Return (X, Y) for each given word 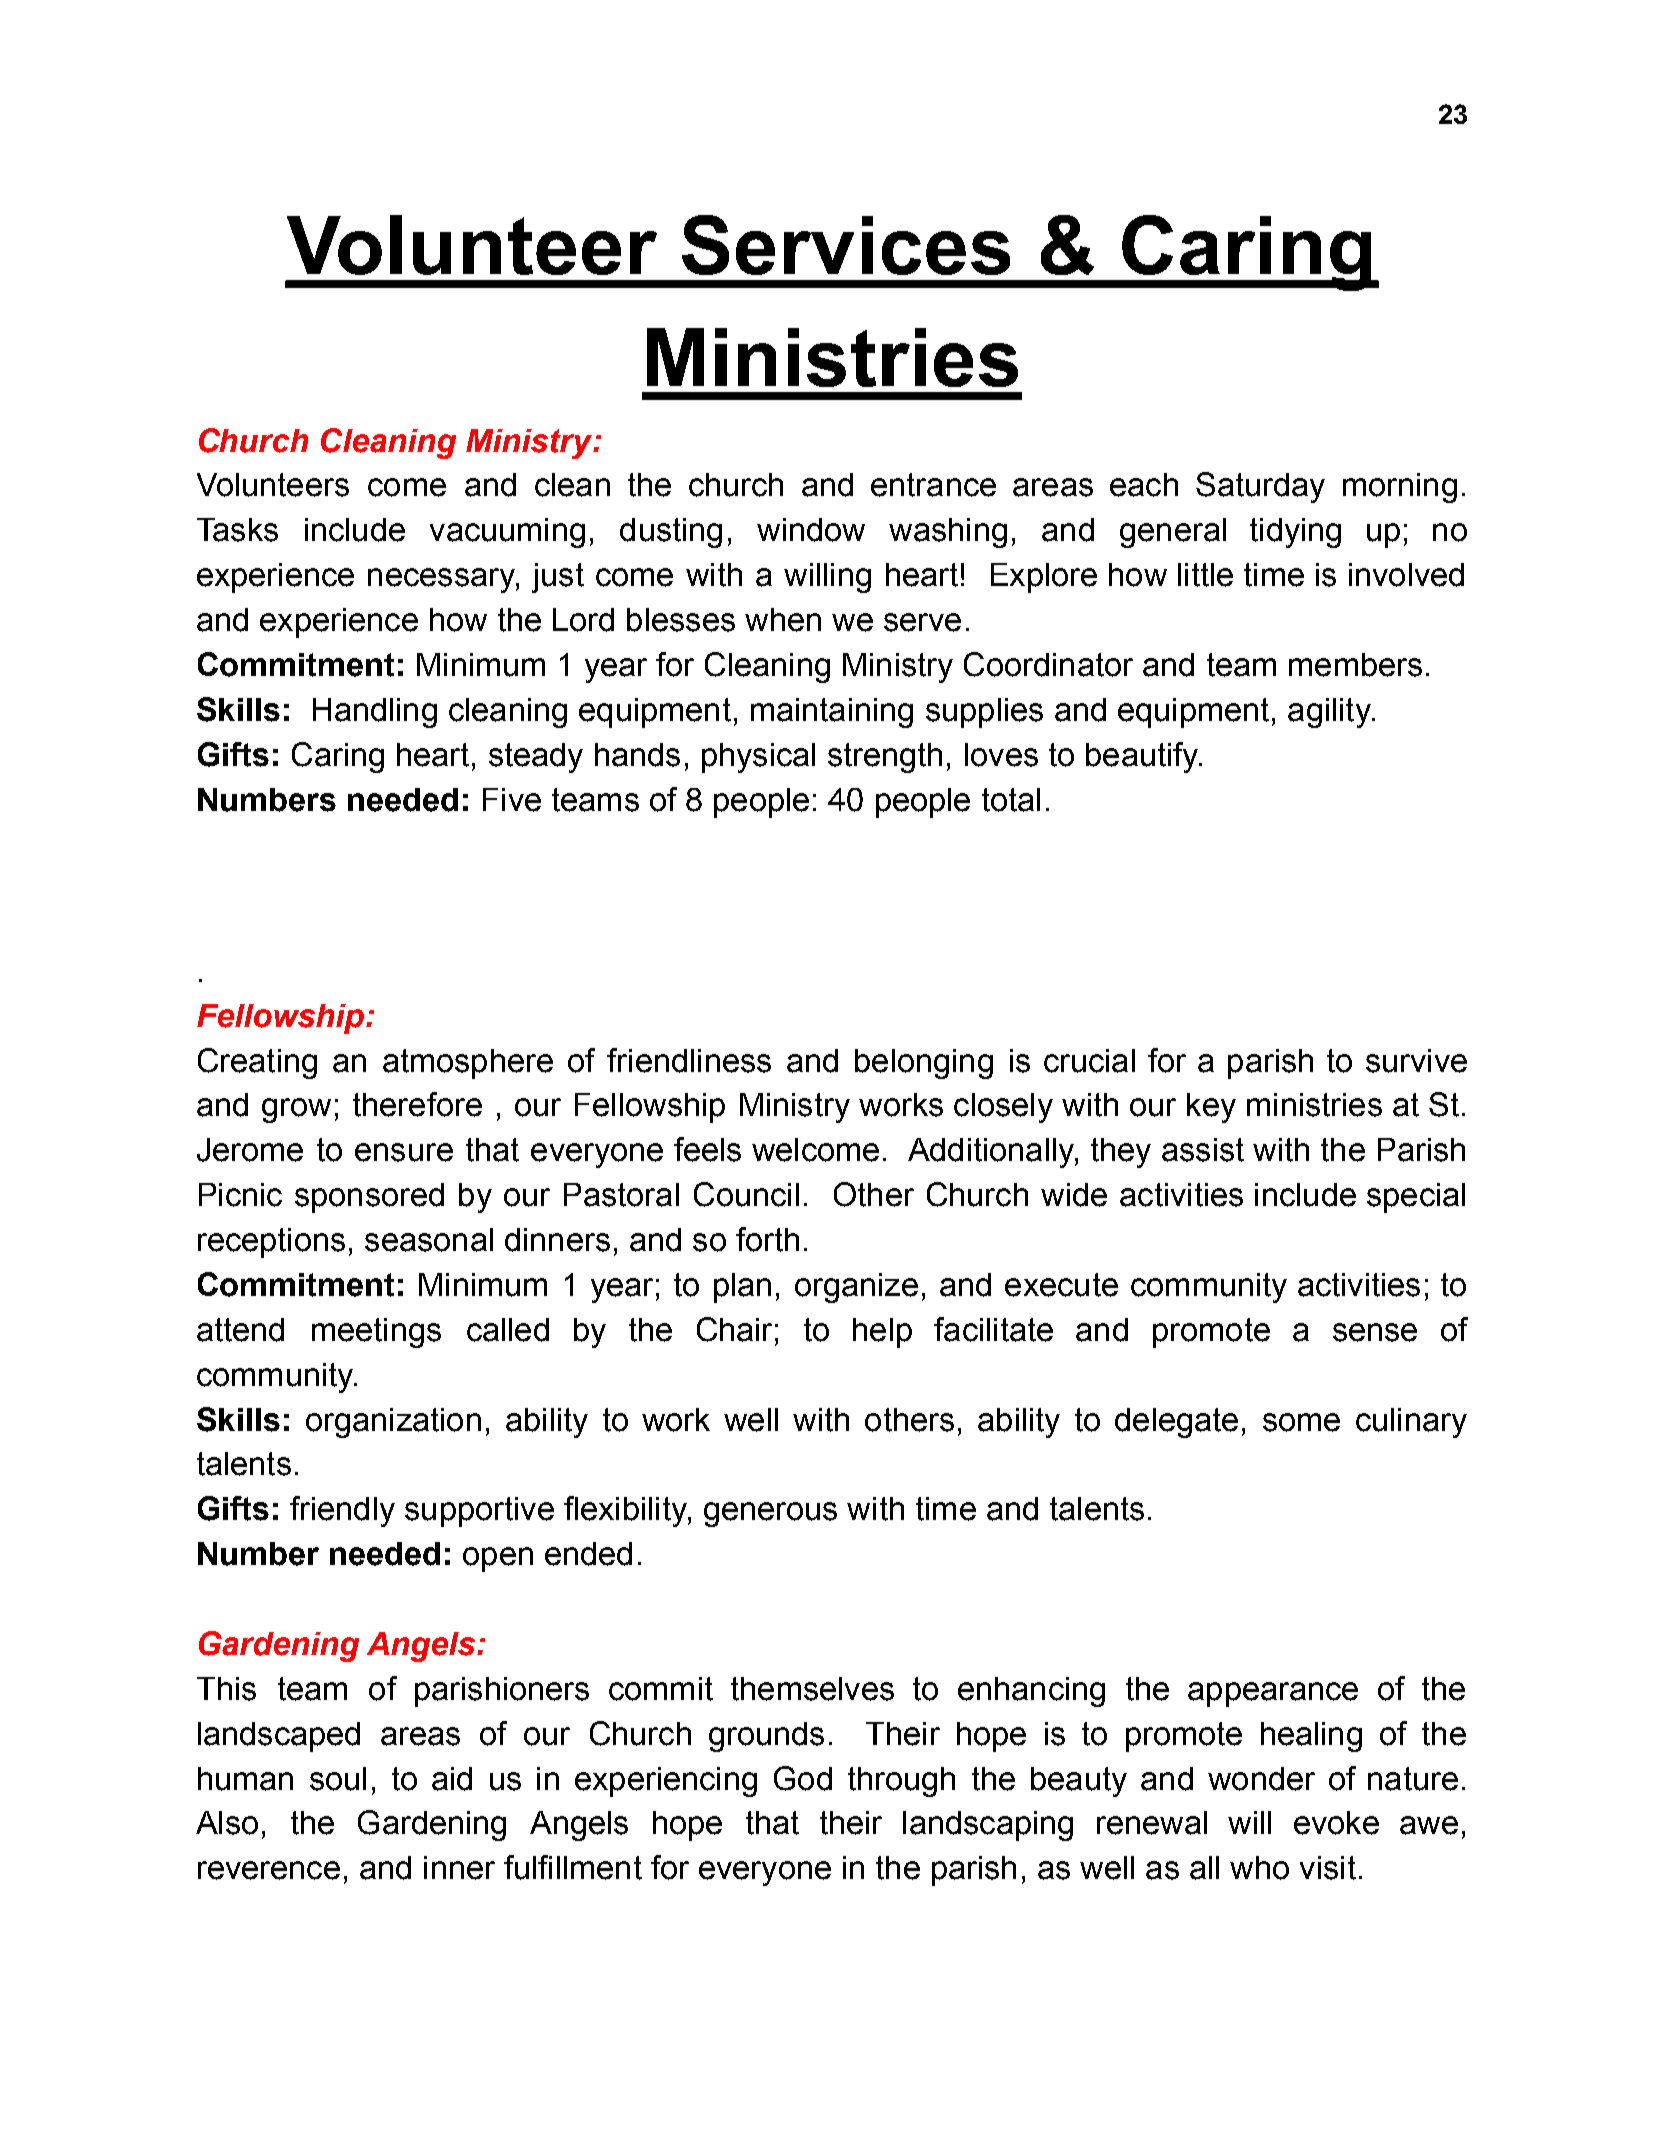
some (1301, 1422)
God (803, 1778)
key (1211, 1108)
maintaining (832, 713)
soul (338, 1779)
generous (770, 1514)
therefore (417, 1104)
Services (846, 245)
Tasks (237, 530)
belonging (924, 1064)
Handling (375, 713)
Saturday (1260, 487)
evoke (1336, 1823)
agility (1330, 713)
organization (393, 1423)
